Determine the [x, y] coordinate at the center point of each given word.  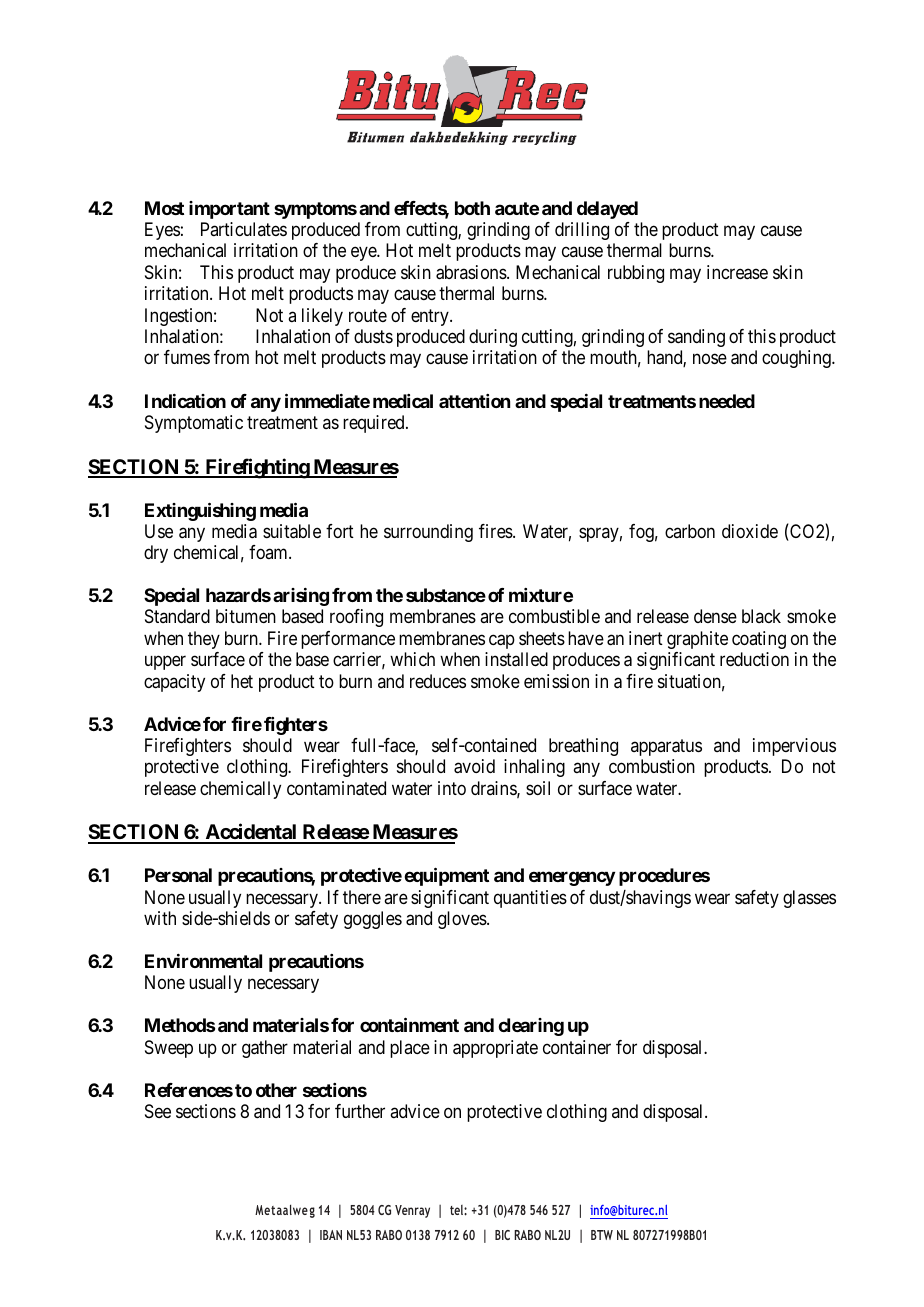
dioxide [750, 531]
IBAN [331, 1235]
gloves [463, 920]
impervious [794, 747]
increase [737, 272]
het [242, 681]
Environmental [203, 961]
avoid [474, 766]
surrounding [428, 533]
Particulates [244, 229]
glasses [809, 899]
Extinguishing [200, 511]
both [472, 208]
